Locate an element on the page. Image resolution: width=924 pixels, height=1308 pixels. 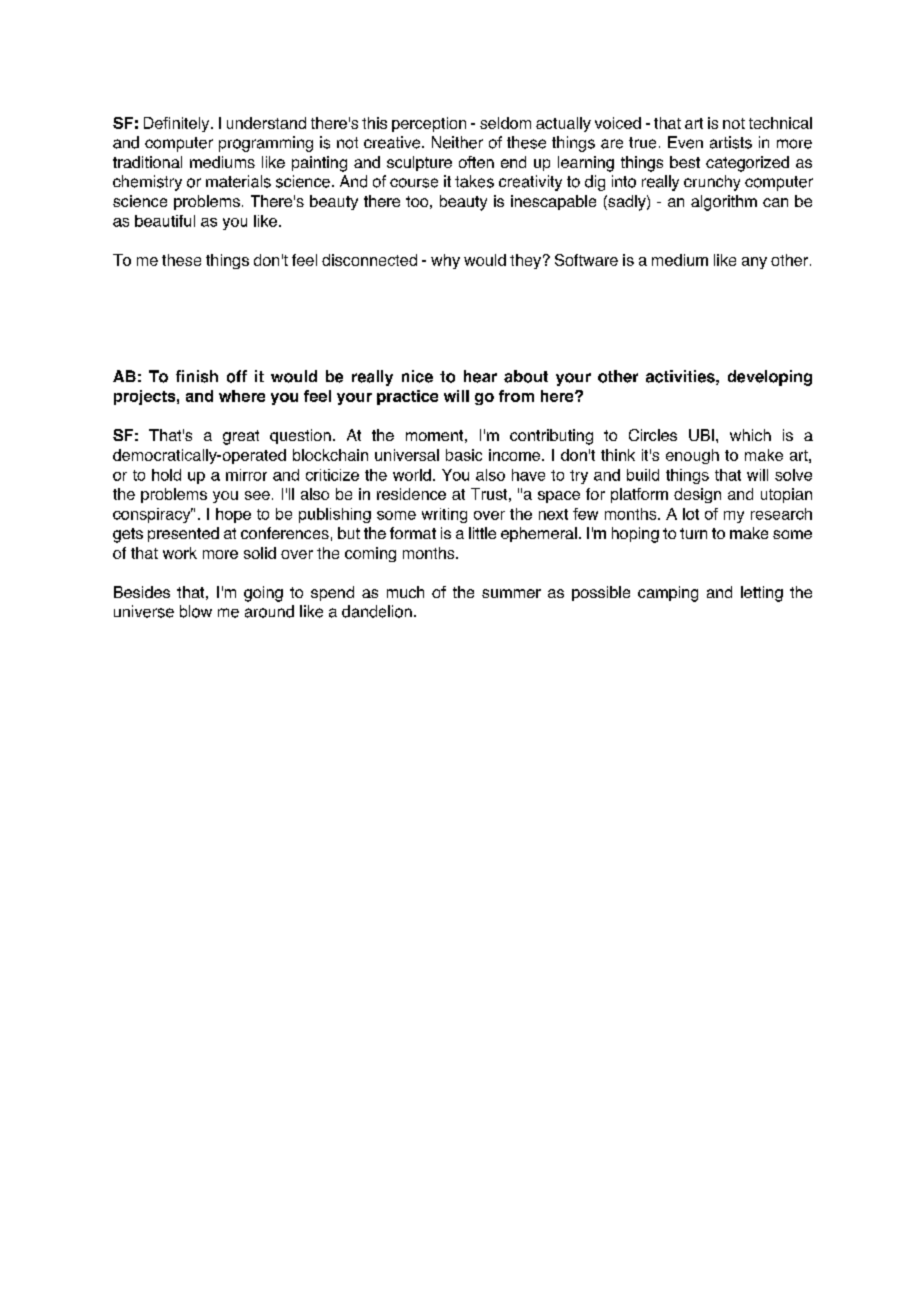
developing is located at coordinates (770, 378).
